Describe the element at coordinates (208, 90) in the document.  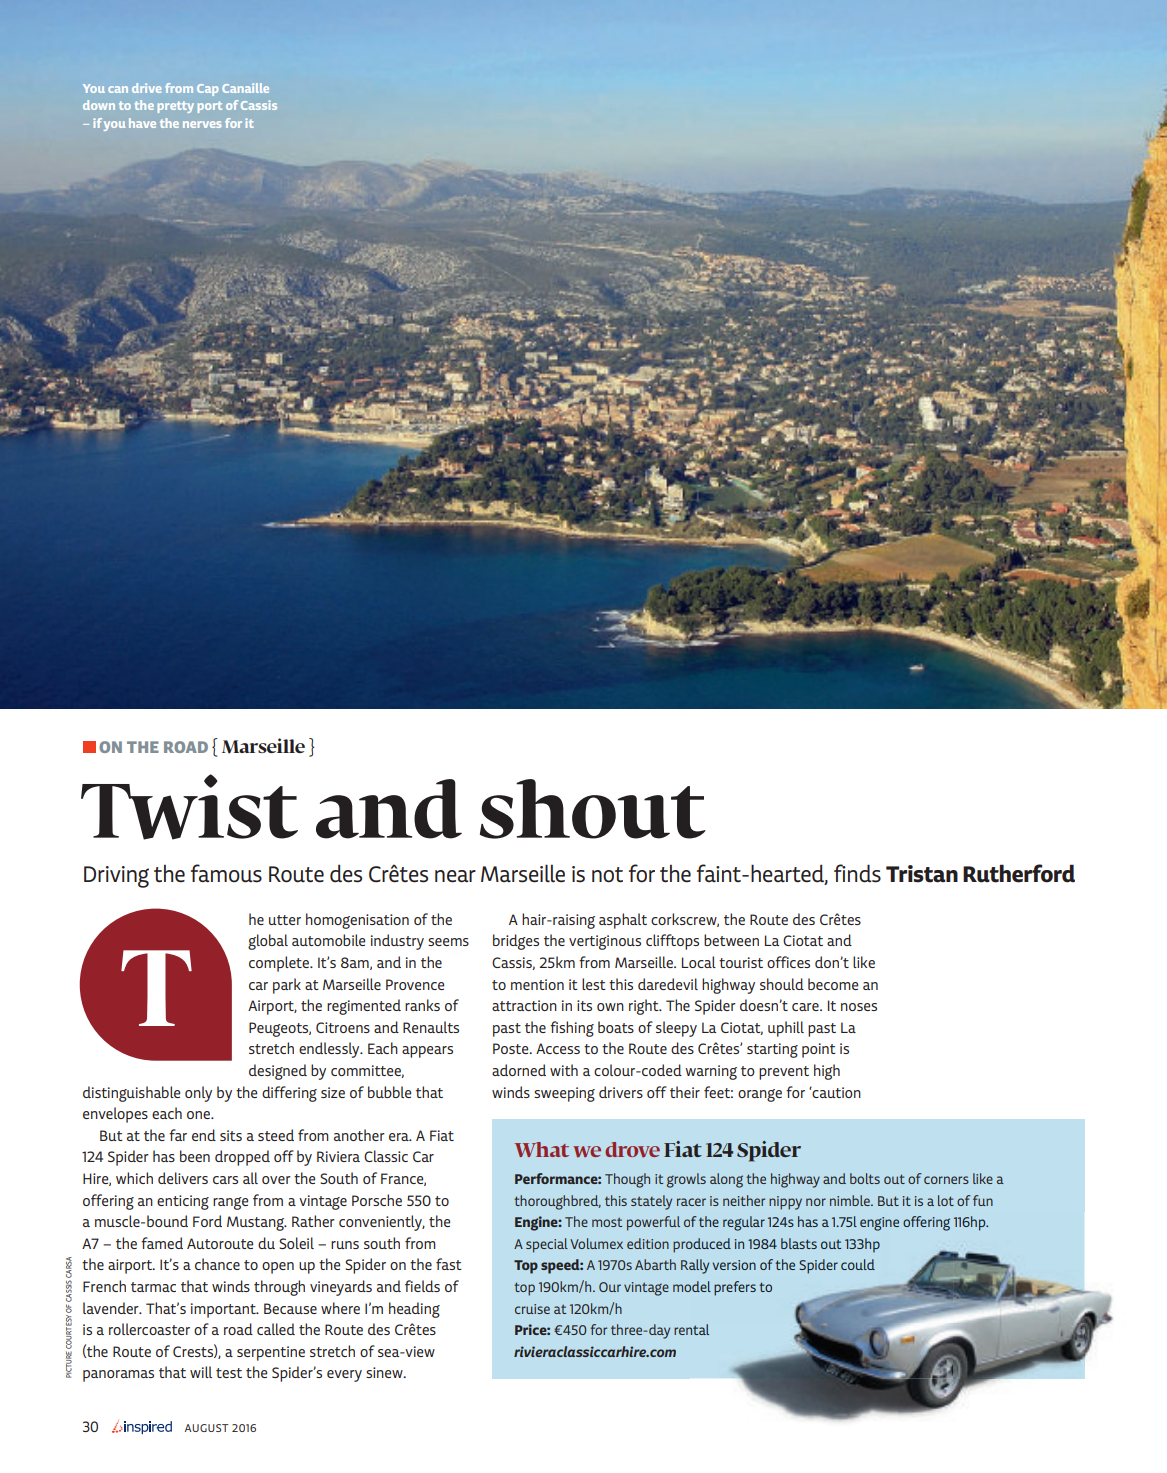
I see `Cap` at that location.
